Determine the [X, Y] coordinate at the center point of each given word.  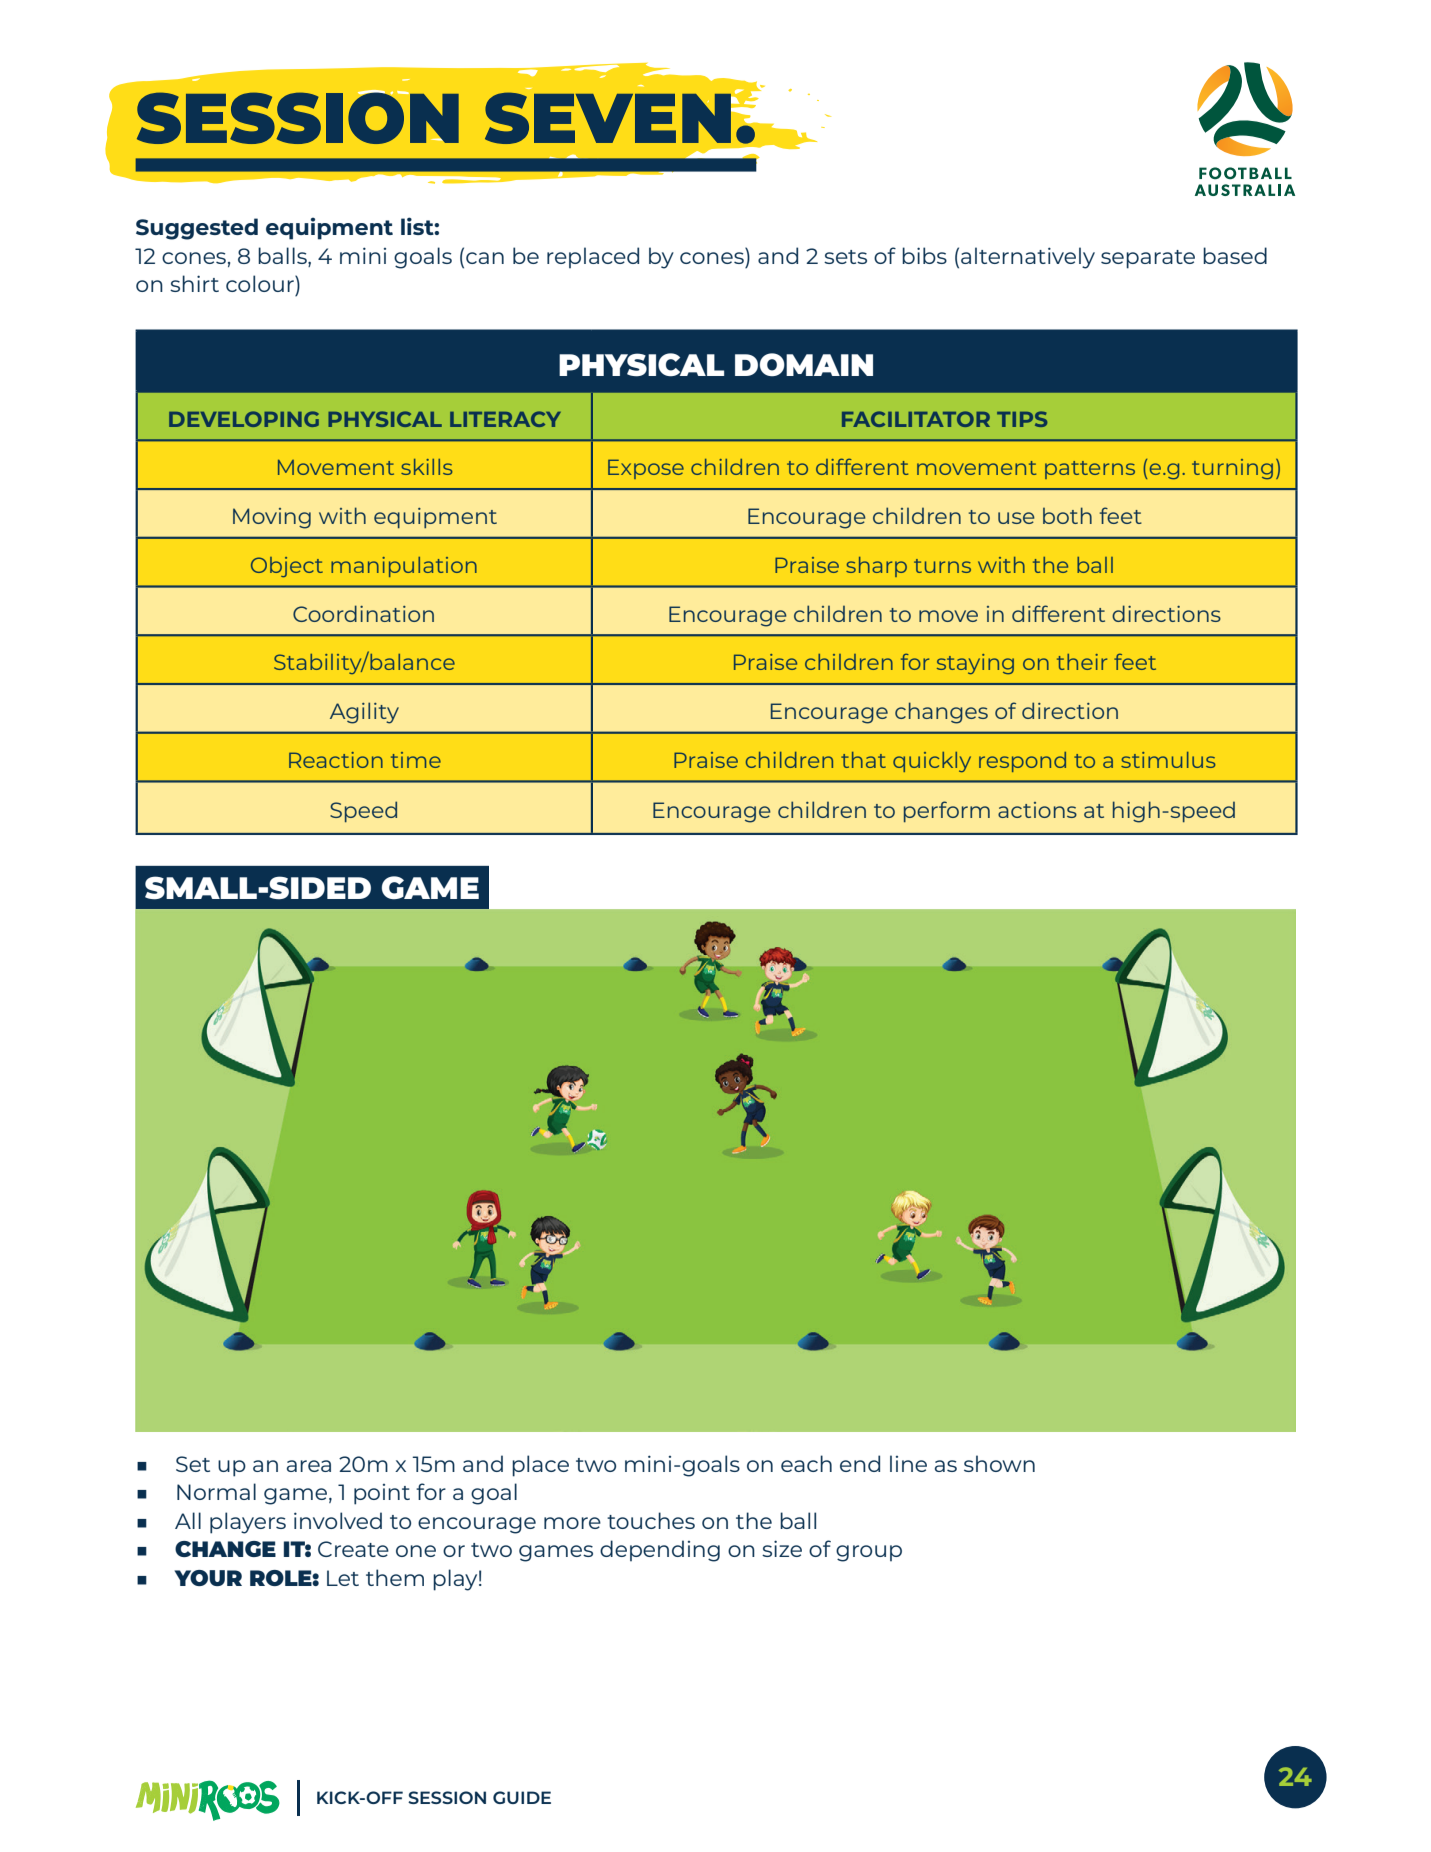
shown [999, 1463]
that [863, 760]
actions [1037, 810]
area [309, 1466]
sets [845, 257]
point [382, 1494]
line [908, 1463]
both [1067, 515]
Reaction [336, 760]
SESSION [447, 1797]
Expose [646, 469]
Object [287, 567]
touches [651, 1520]
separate [1148, 259]
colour [261, 283]
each [806, 1463]
